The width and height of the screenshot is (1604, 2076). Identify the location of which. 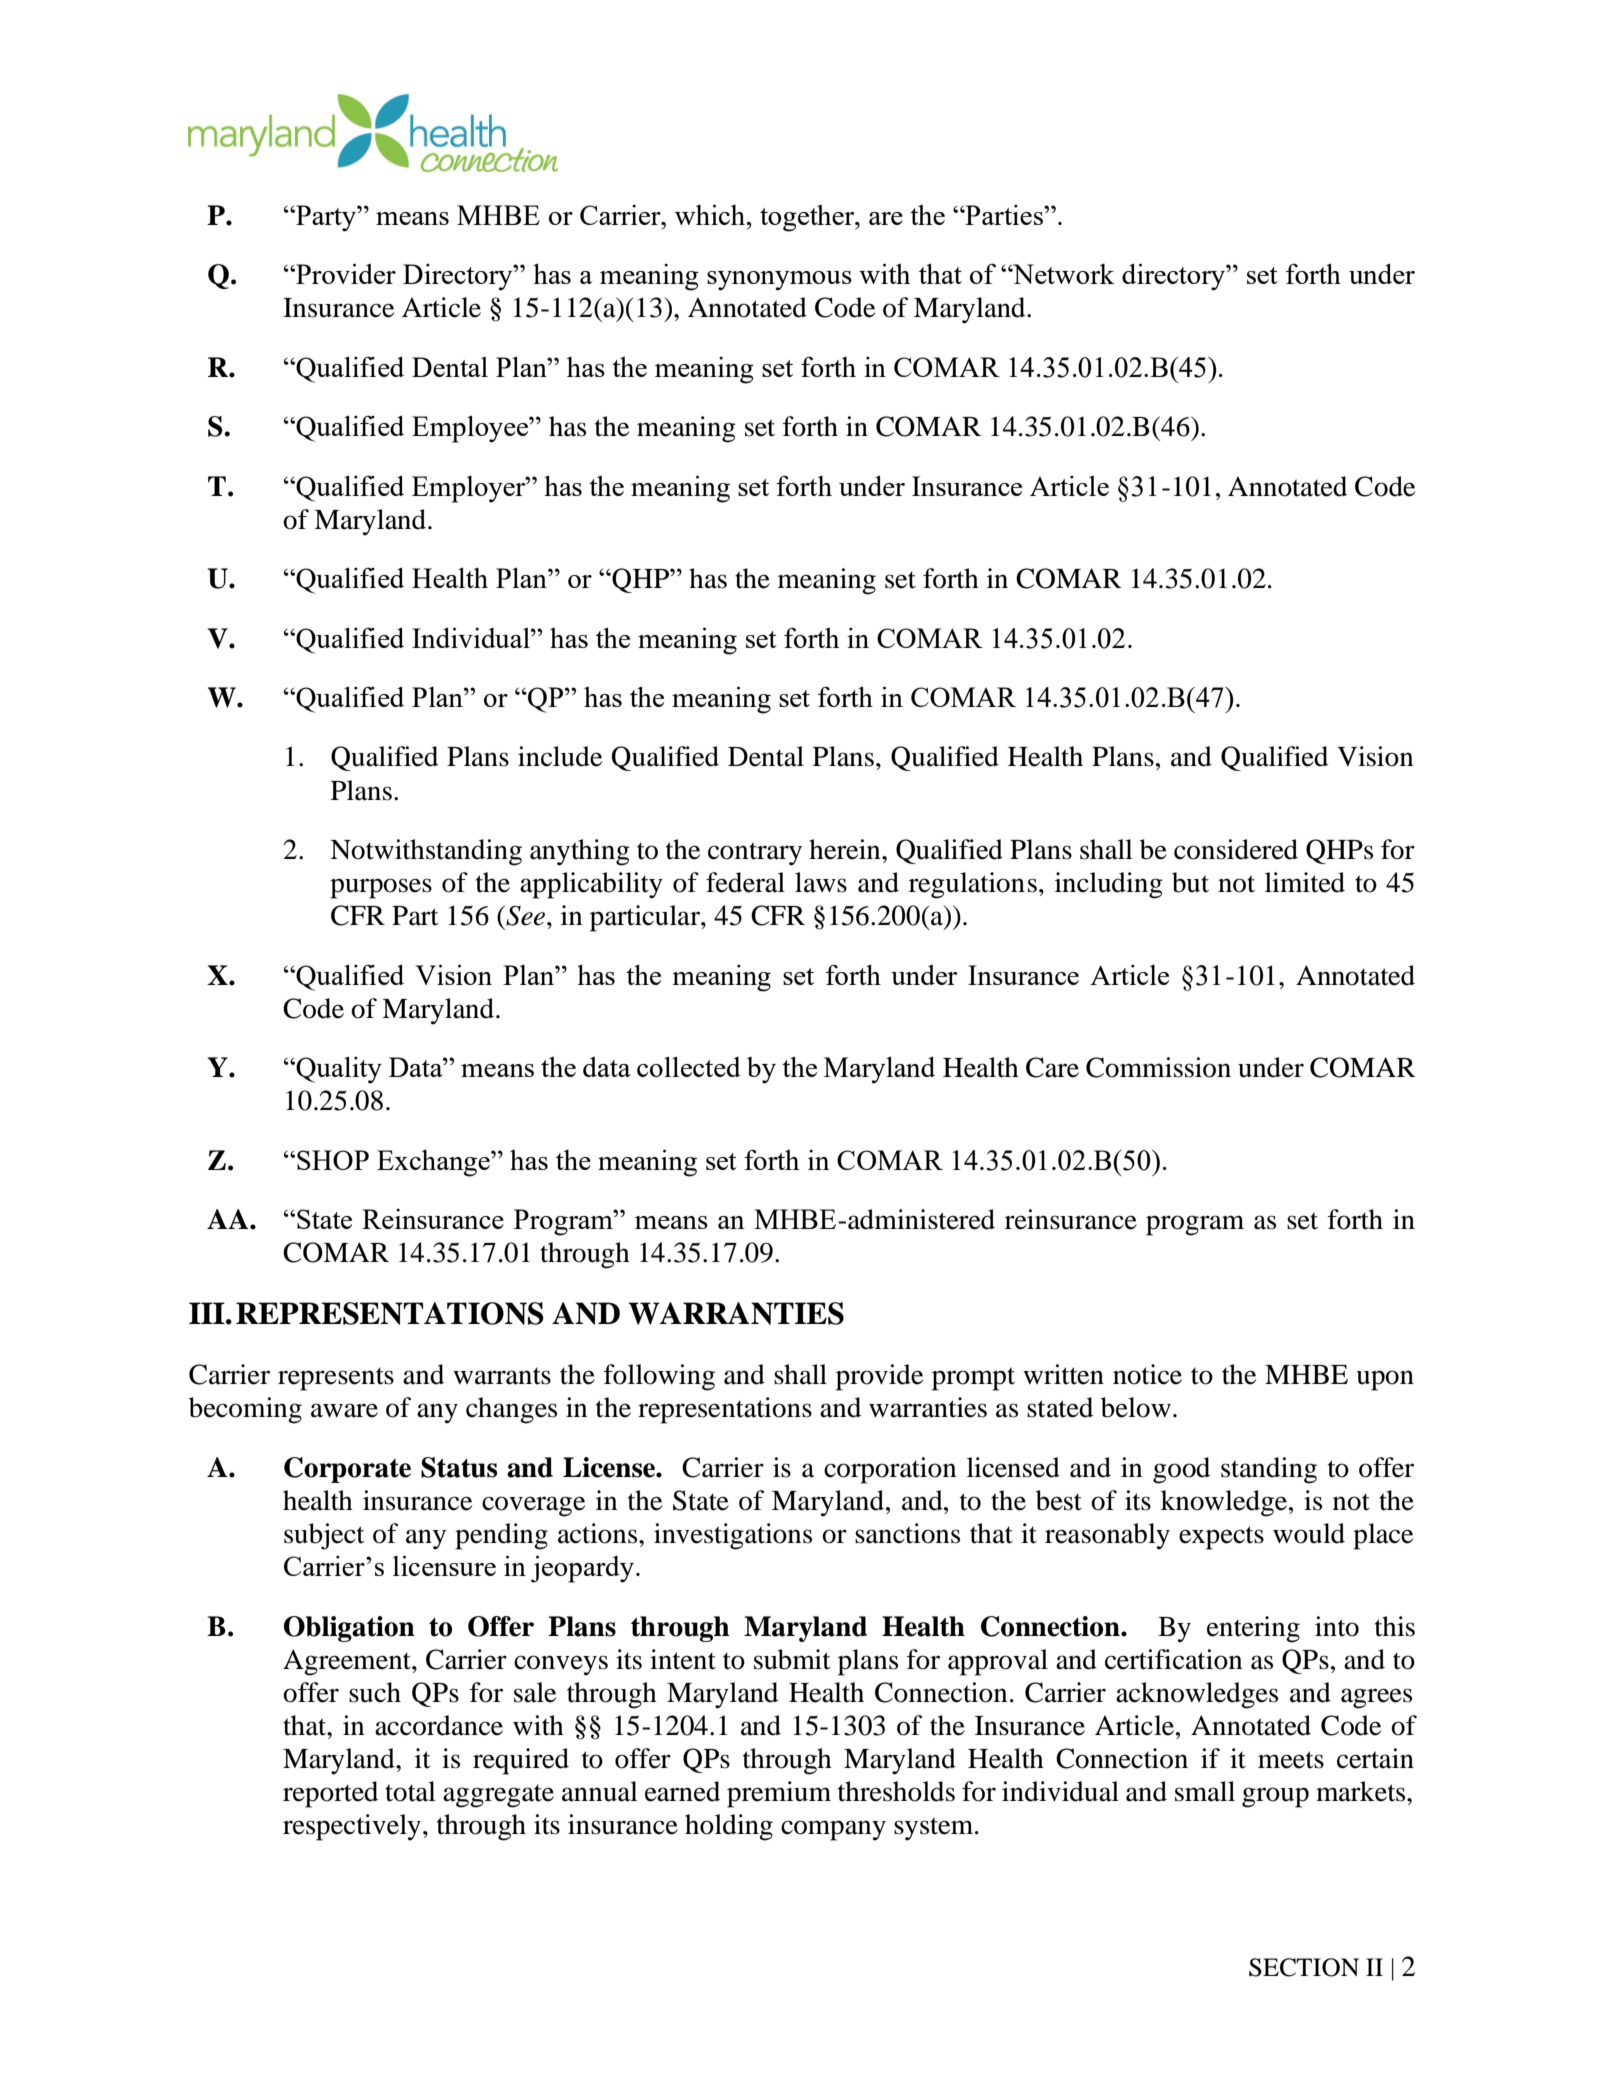
(711, 214).
